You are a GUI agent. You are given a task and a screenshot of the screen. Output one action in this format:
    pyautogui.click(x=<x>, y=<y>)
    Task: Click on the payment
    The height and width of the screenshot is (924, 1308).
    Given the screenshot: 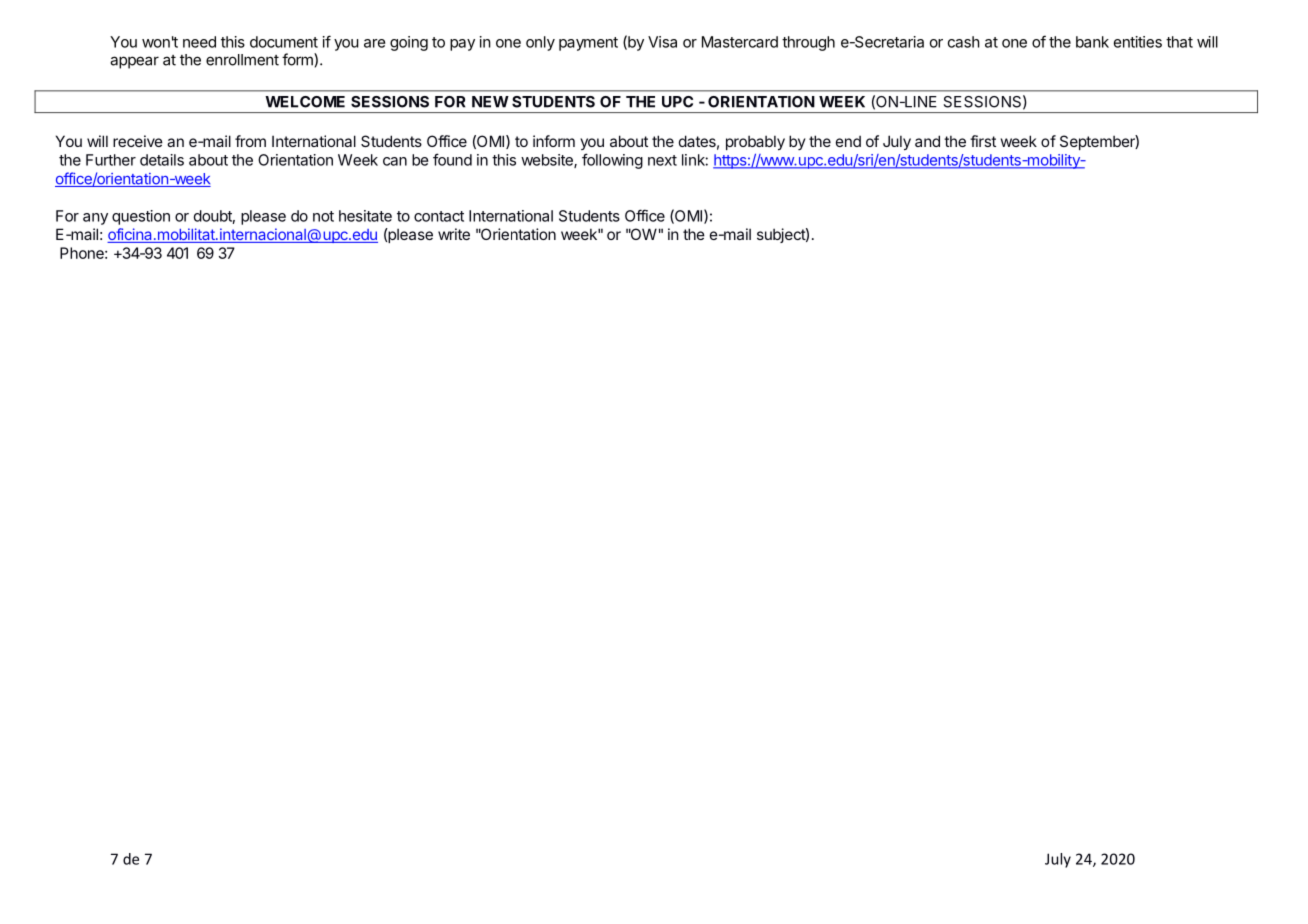 What is the action you would take?
    pyautogui.click(x=588, y=44)
